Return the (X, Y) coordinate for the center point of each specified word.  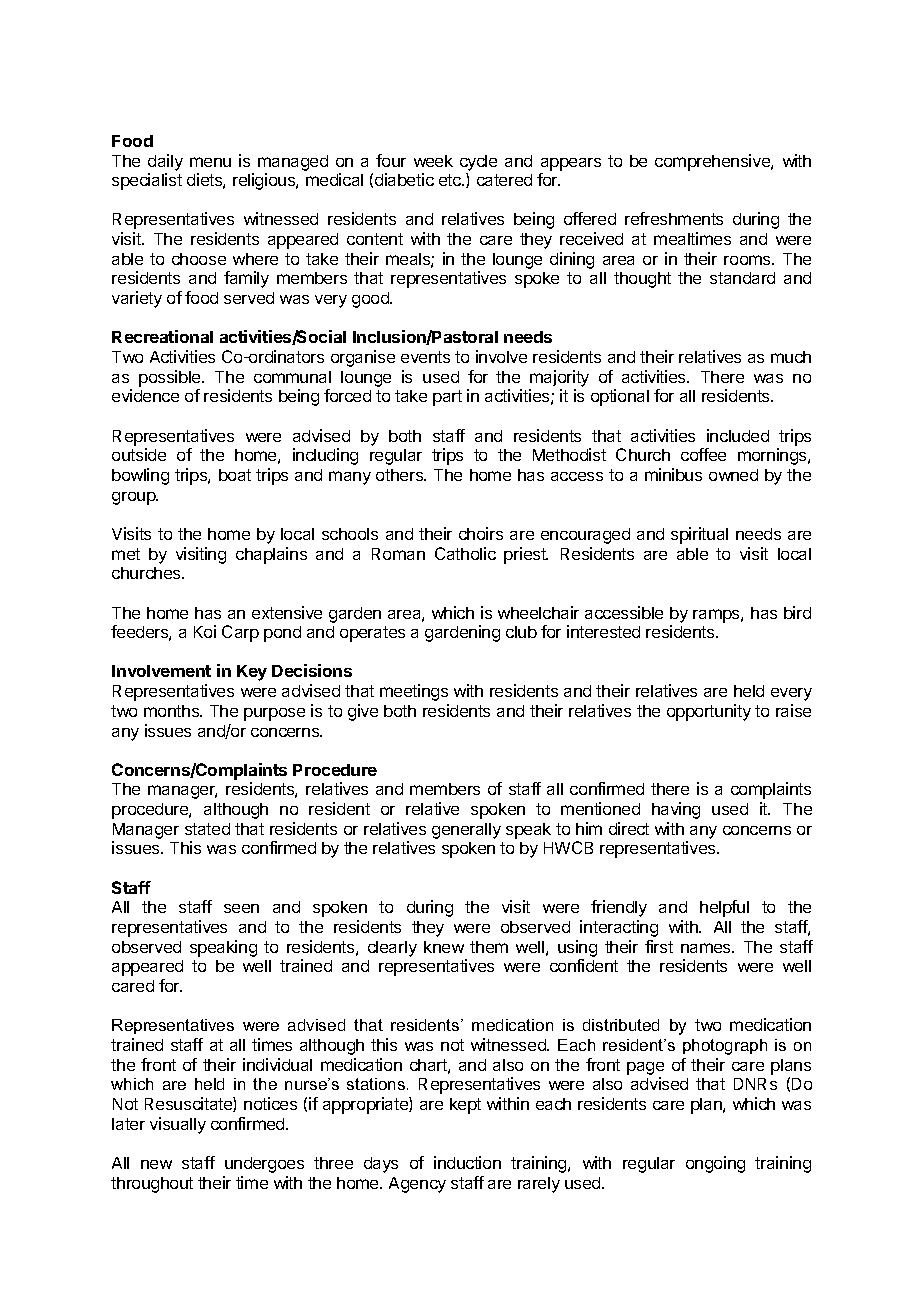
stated (207, 829)
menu (210, 162)
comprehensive (713, 162)
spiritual (699, 535)
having (676, 810)
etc (451, 180)
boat (235, 475)
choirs (481, 533)
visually (178, 1125)
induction (467, 1162)
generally (466, 831)
